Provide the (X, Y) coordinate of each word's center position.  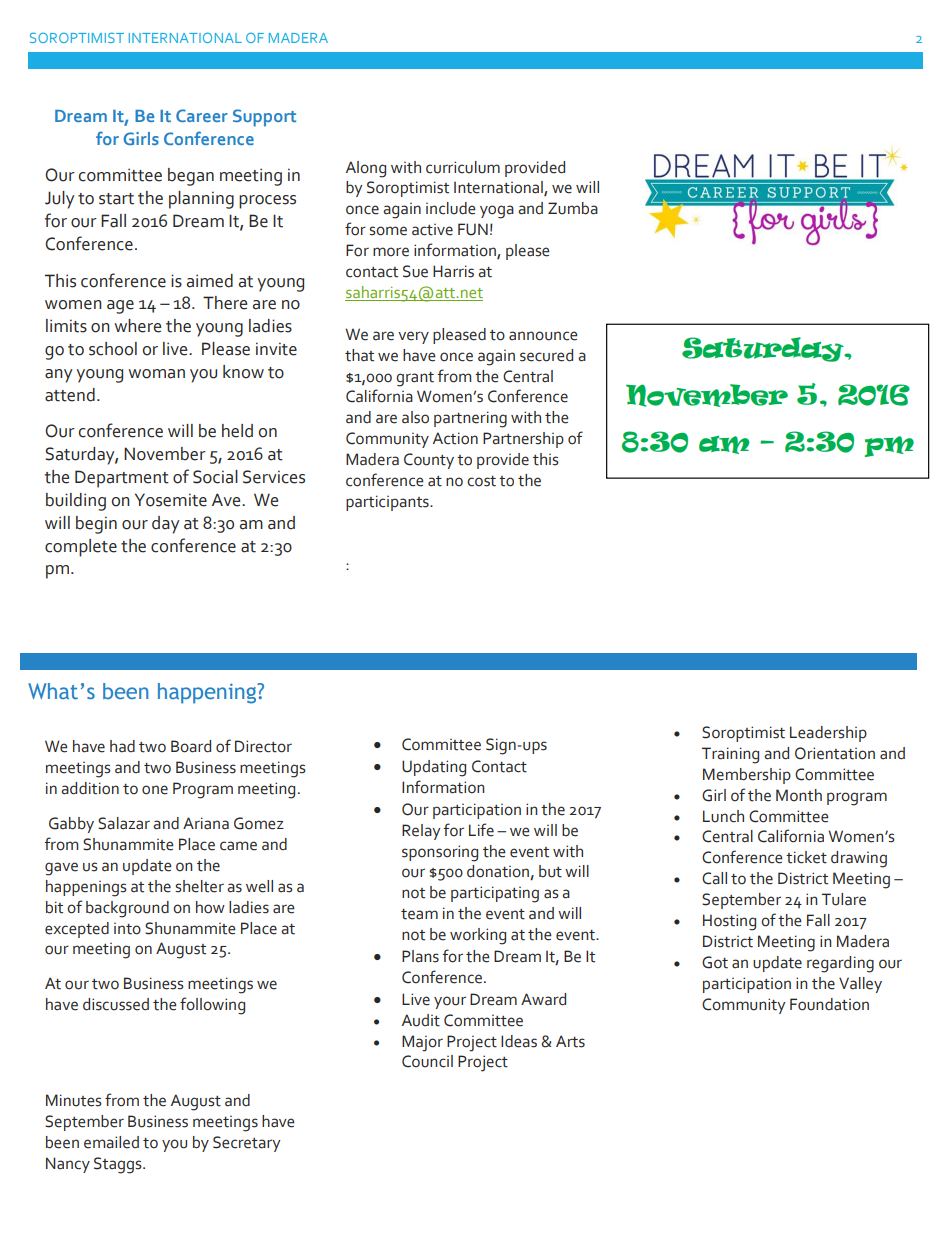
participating (495, 894)
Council (427, 1061)
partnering (470, 419)
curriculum (463, 167)
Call (714, 878)
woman (156, 374)
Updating (434, 768)
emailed (111, 1142)
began (191, 177)
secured (546, 355)
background (127, 909)
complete (81, 548)
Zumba (573, 208)
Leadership (828, 734)
